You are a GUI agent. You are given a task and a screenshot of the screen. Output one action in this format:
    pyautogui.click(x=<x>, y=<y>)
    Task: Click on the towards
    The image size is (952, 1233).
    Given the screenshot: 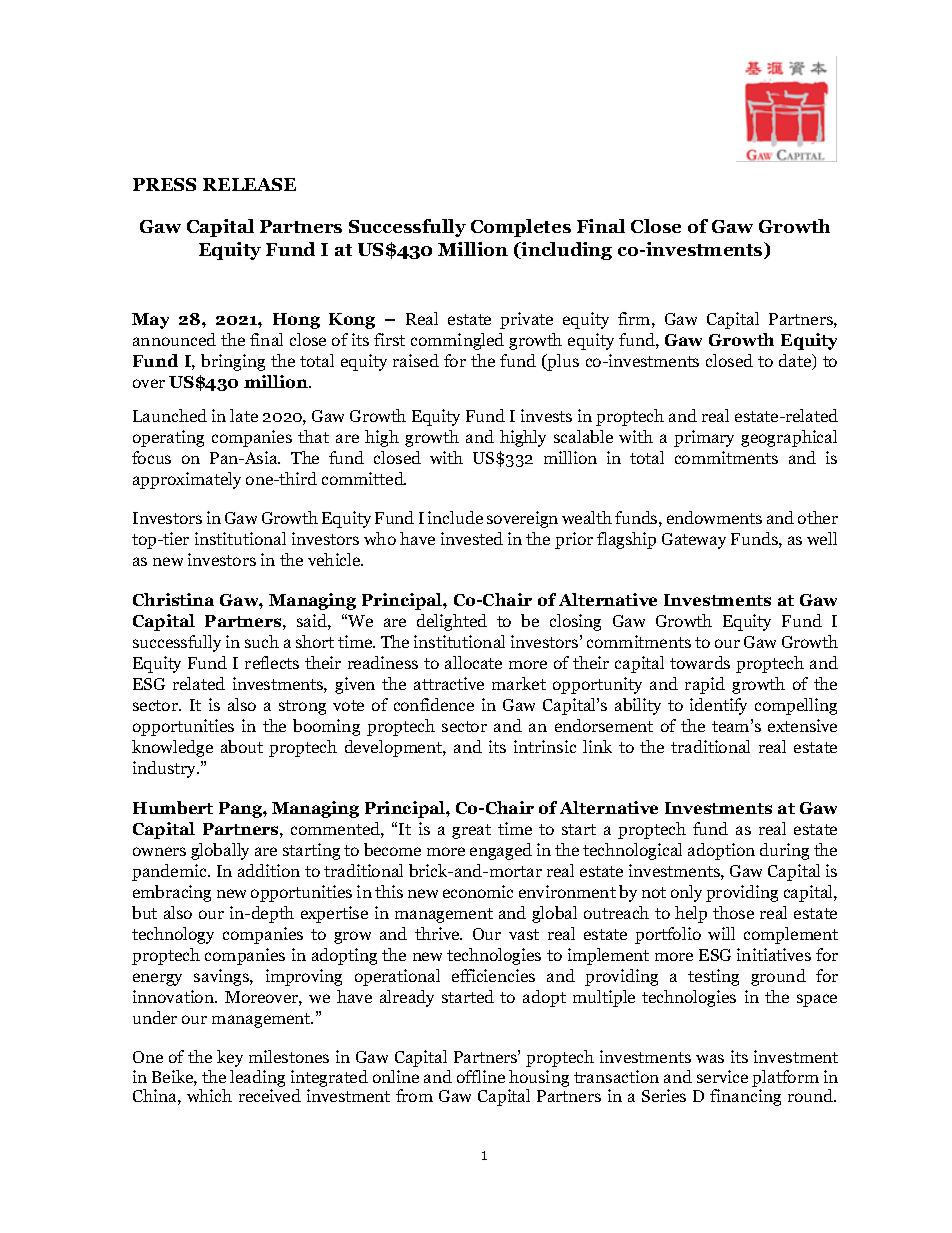 What is the action you would take?
    pyautogui.click(x=700, y=662)
